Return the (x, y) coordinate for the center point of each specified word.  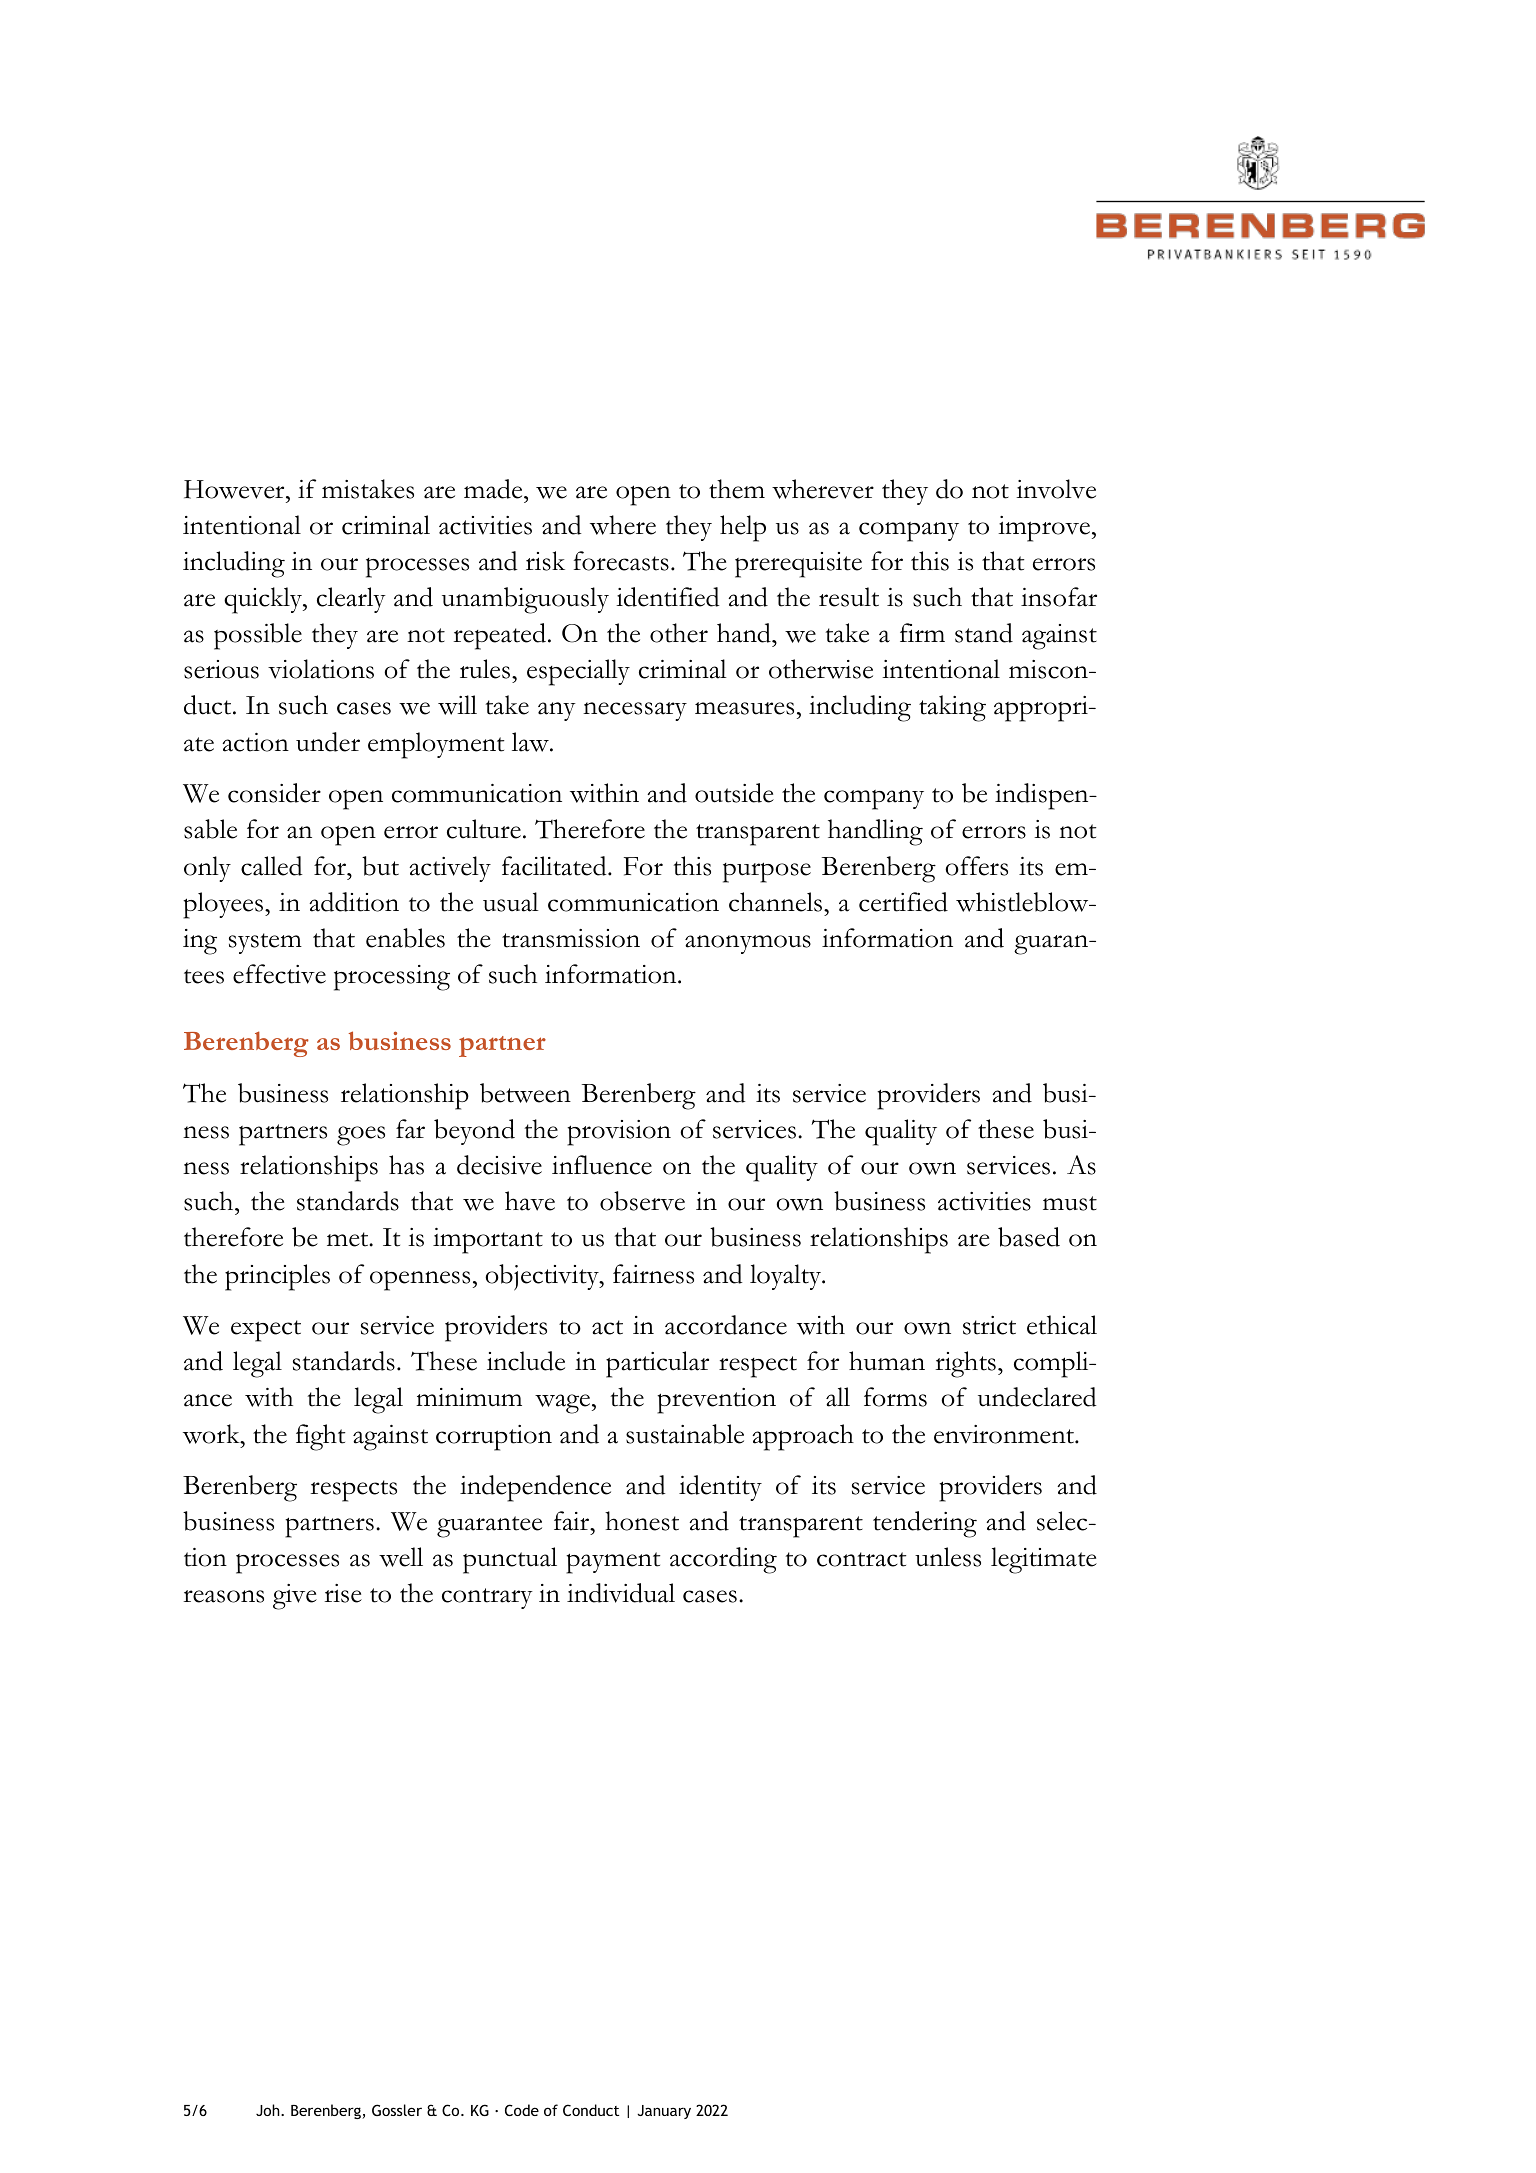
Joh (269, 2110)
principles (277, 1277)
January (664, 2112)
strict (989, 1325)
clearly (351, 600)
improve (1045, 529)
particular (657, 1364)
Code (522, 2110)
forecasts (621, 561)
